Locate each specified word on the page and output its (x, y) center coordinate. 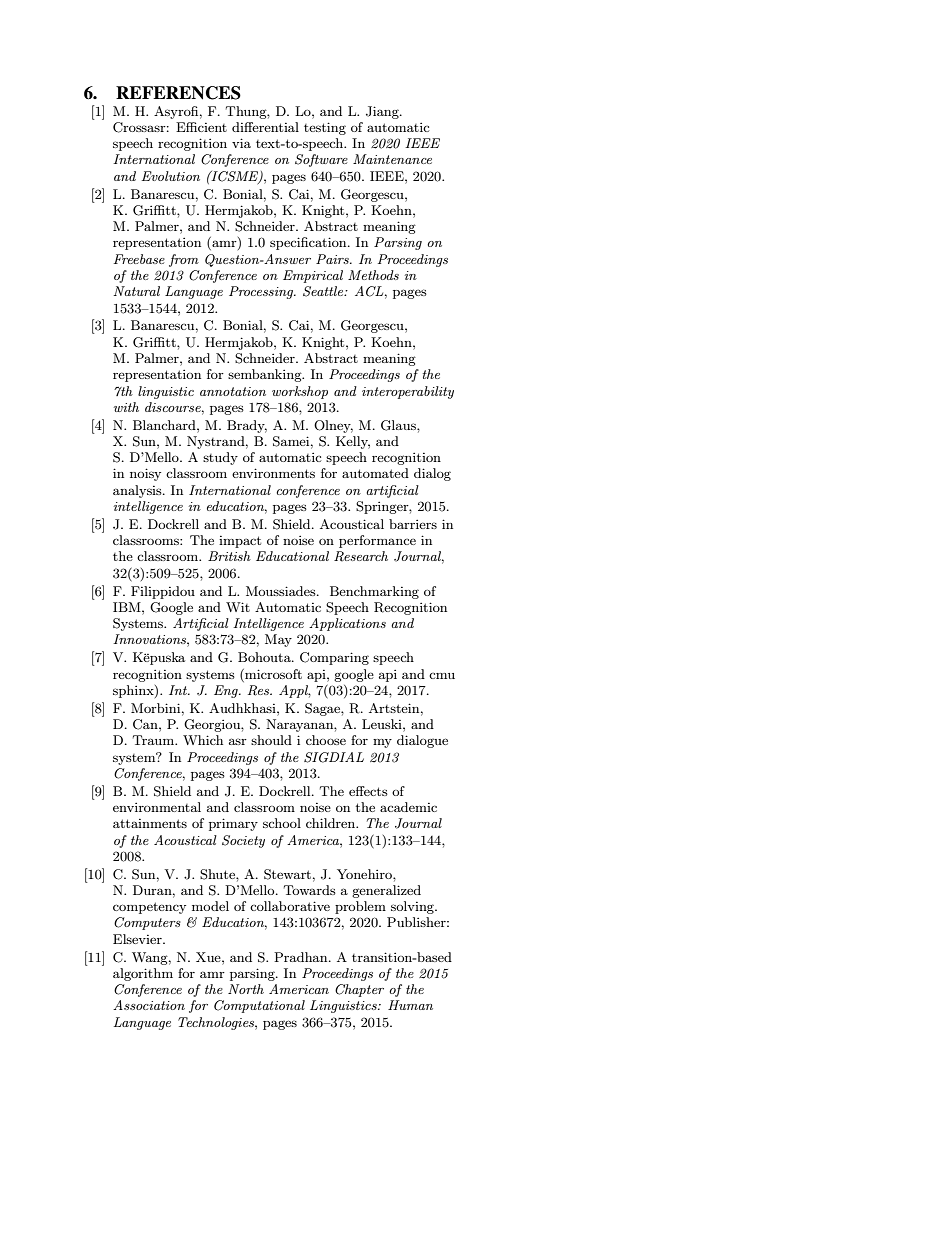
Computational (259, 1006)
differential (265, 127)
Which (203, 740)
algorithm (143, 974)
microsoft (272, 674)
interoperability (408, 392)
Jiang (383, 112)
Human (410, 1005)
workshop (300, 392)
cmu (442, 676)
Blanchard (165, 425)
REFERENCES (178, 93)
